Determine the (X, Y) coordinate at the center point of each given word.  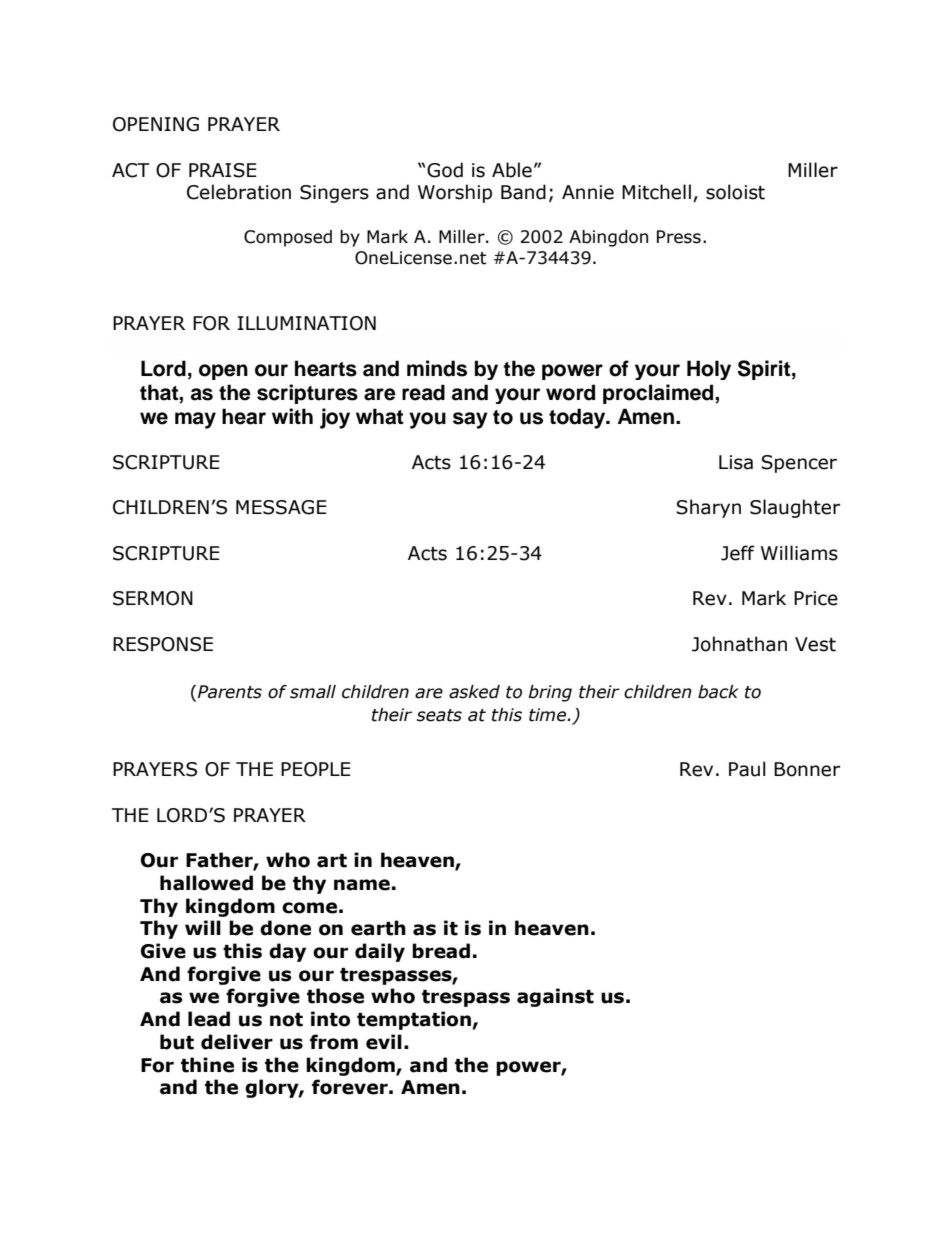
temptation (415, 1020)
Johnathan (739, 644)
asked (474, 692)
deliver (237, 1042)
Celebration (239, 192)
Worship (455, 193)
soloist (735, 192)
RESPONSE (163, 644)
